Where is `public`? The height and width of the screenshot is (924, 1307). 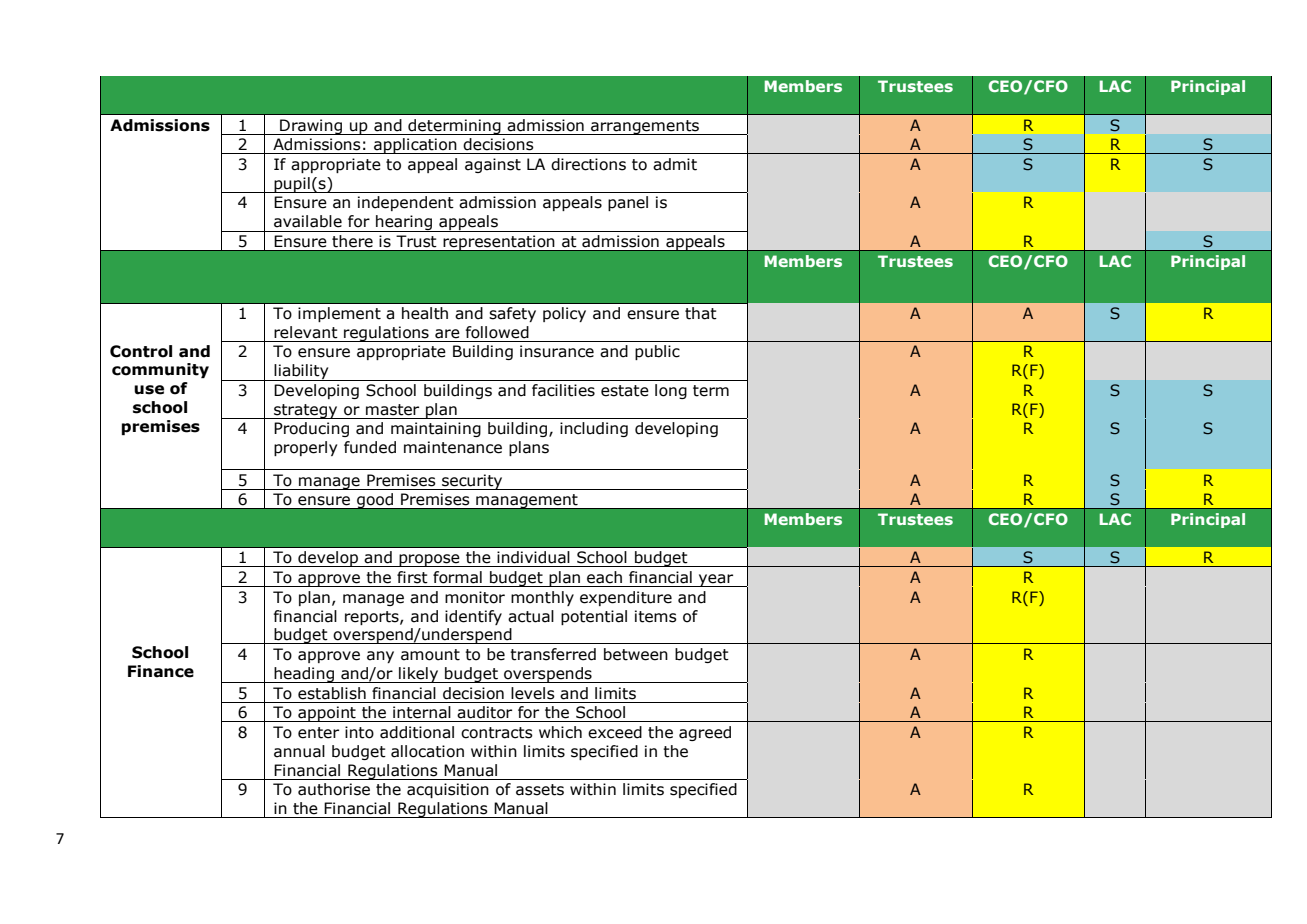 public is located at coordinates (657, 352).
